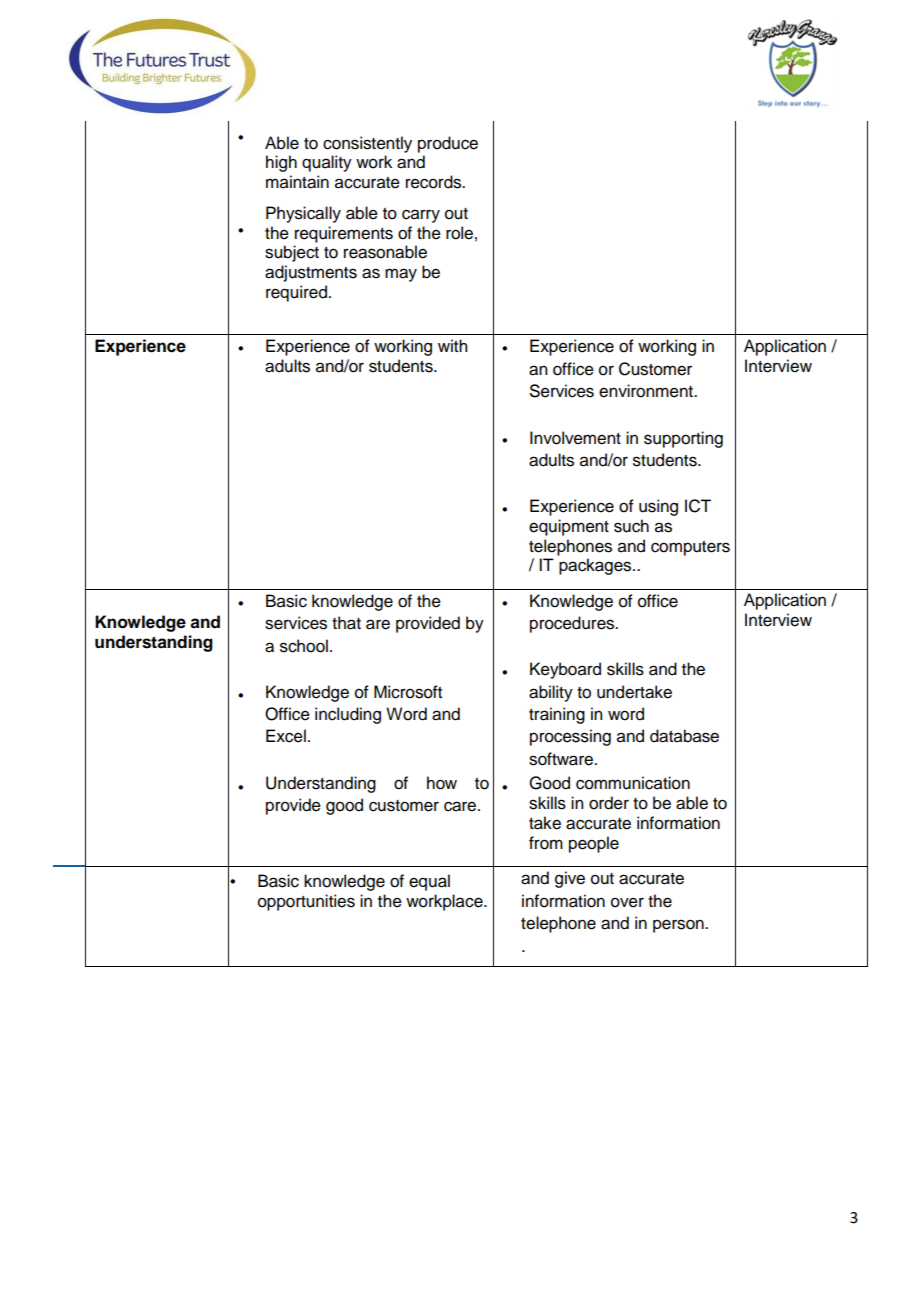 The image size is (924, 1307). Describe the element at coordinates (452, 345) in the page. I see `with` at that location.
